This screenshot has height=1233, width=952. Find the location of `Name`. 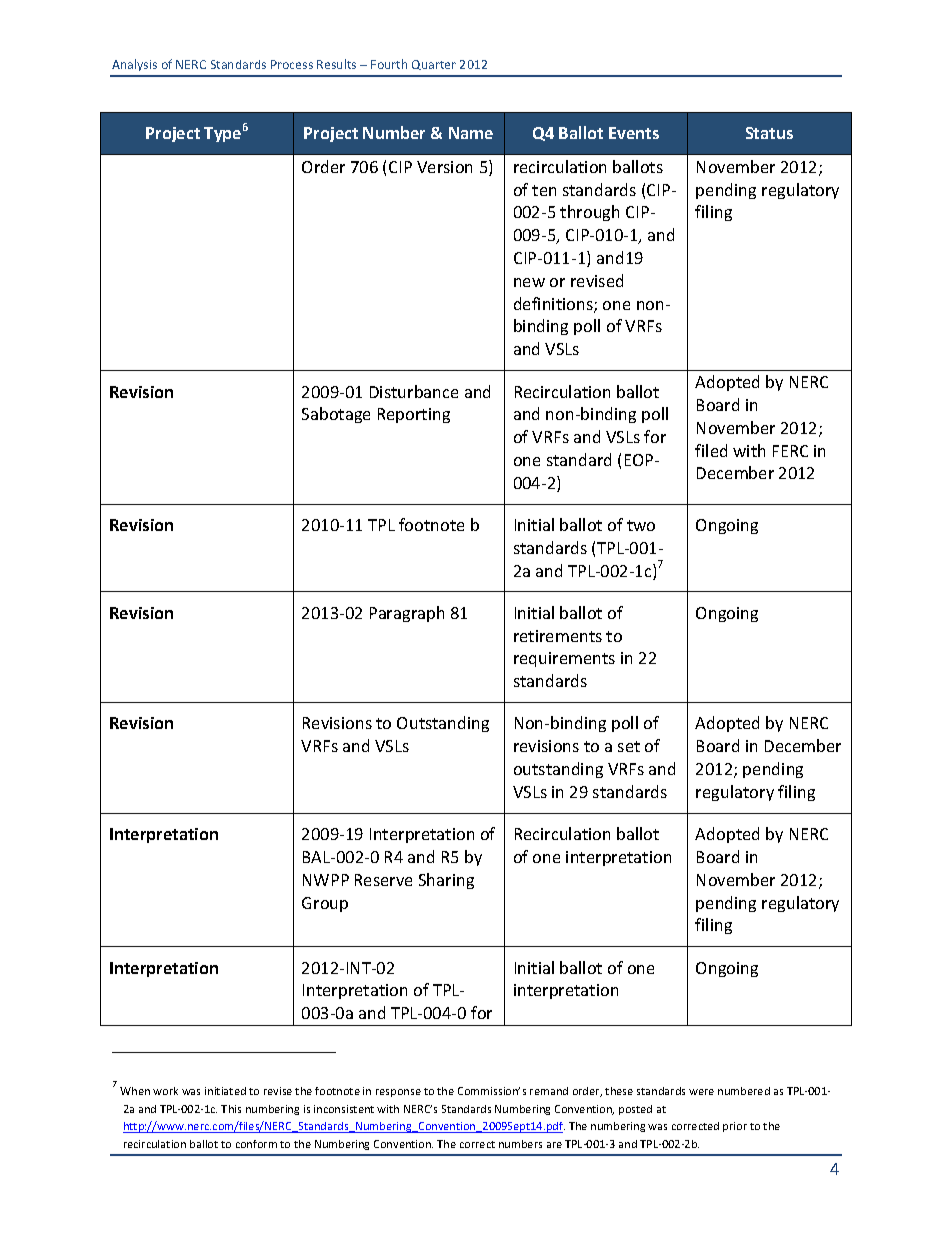

Name is located at coordinates (471, 133).
